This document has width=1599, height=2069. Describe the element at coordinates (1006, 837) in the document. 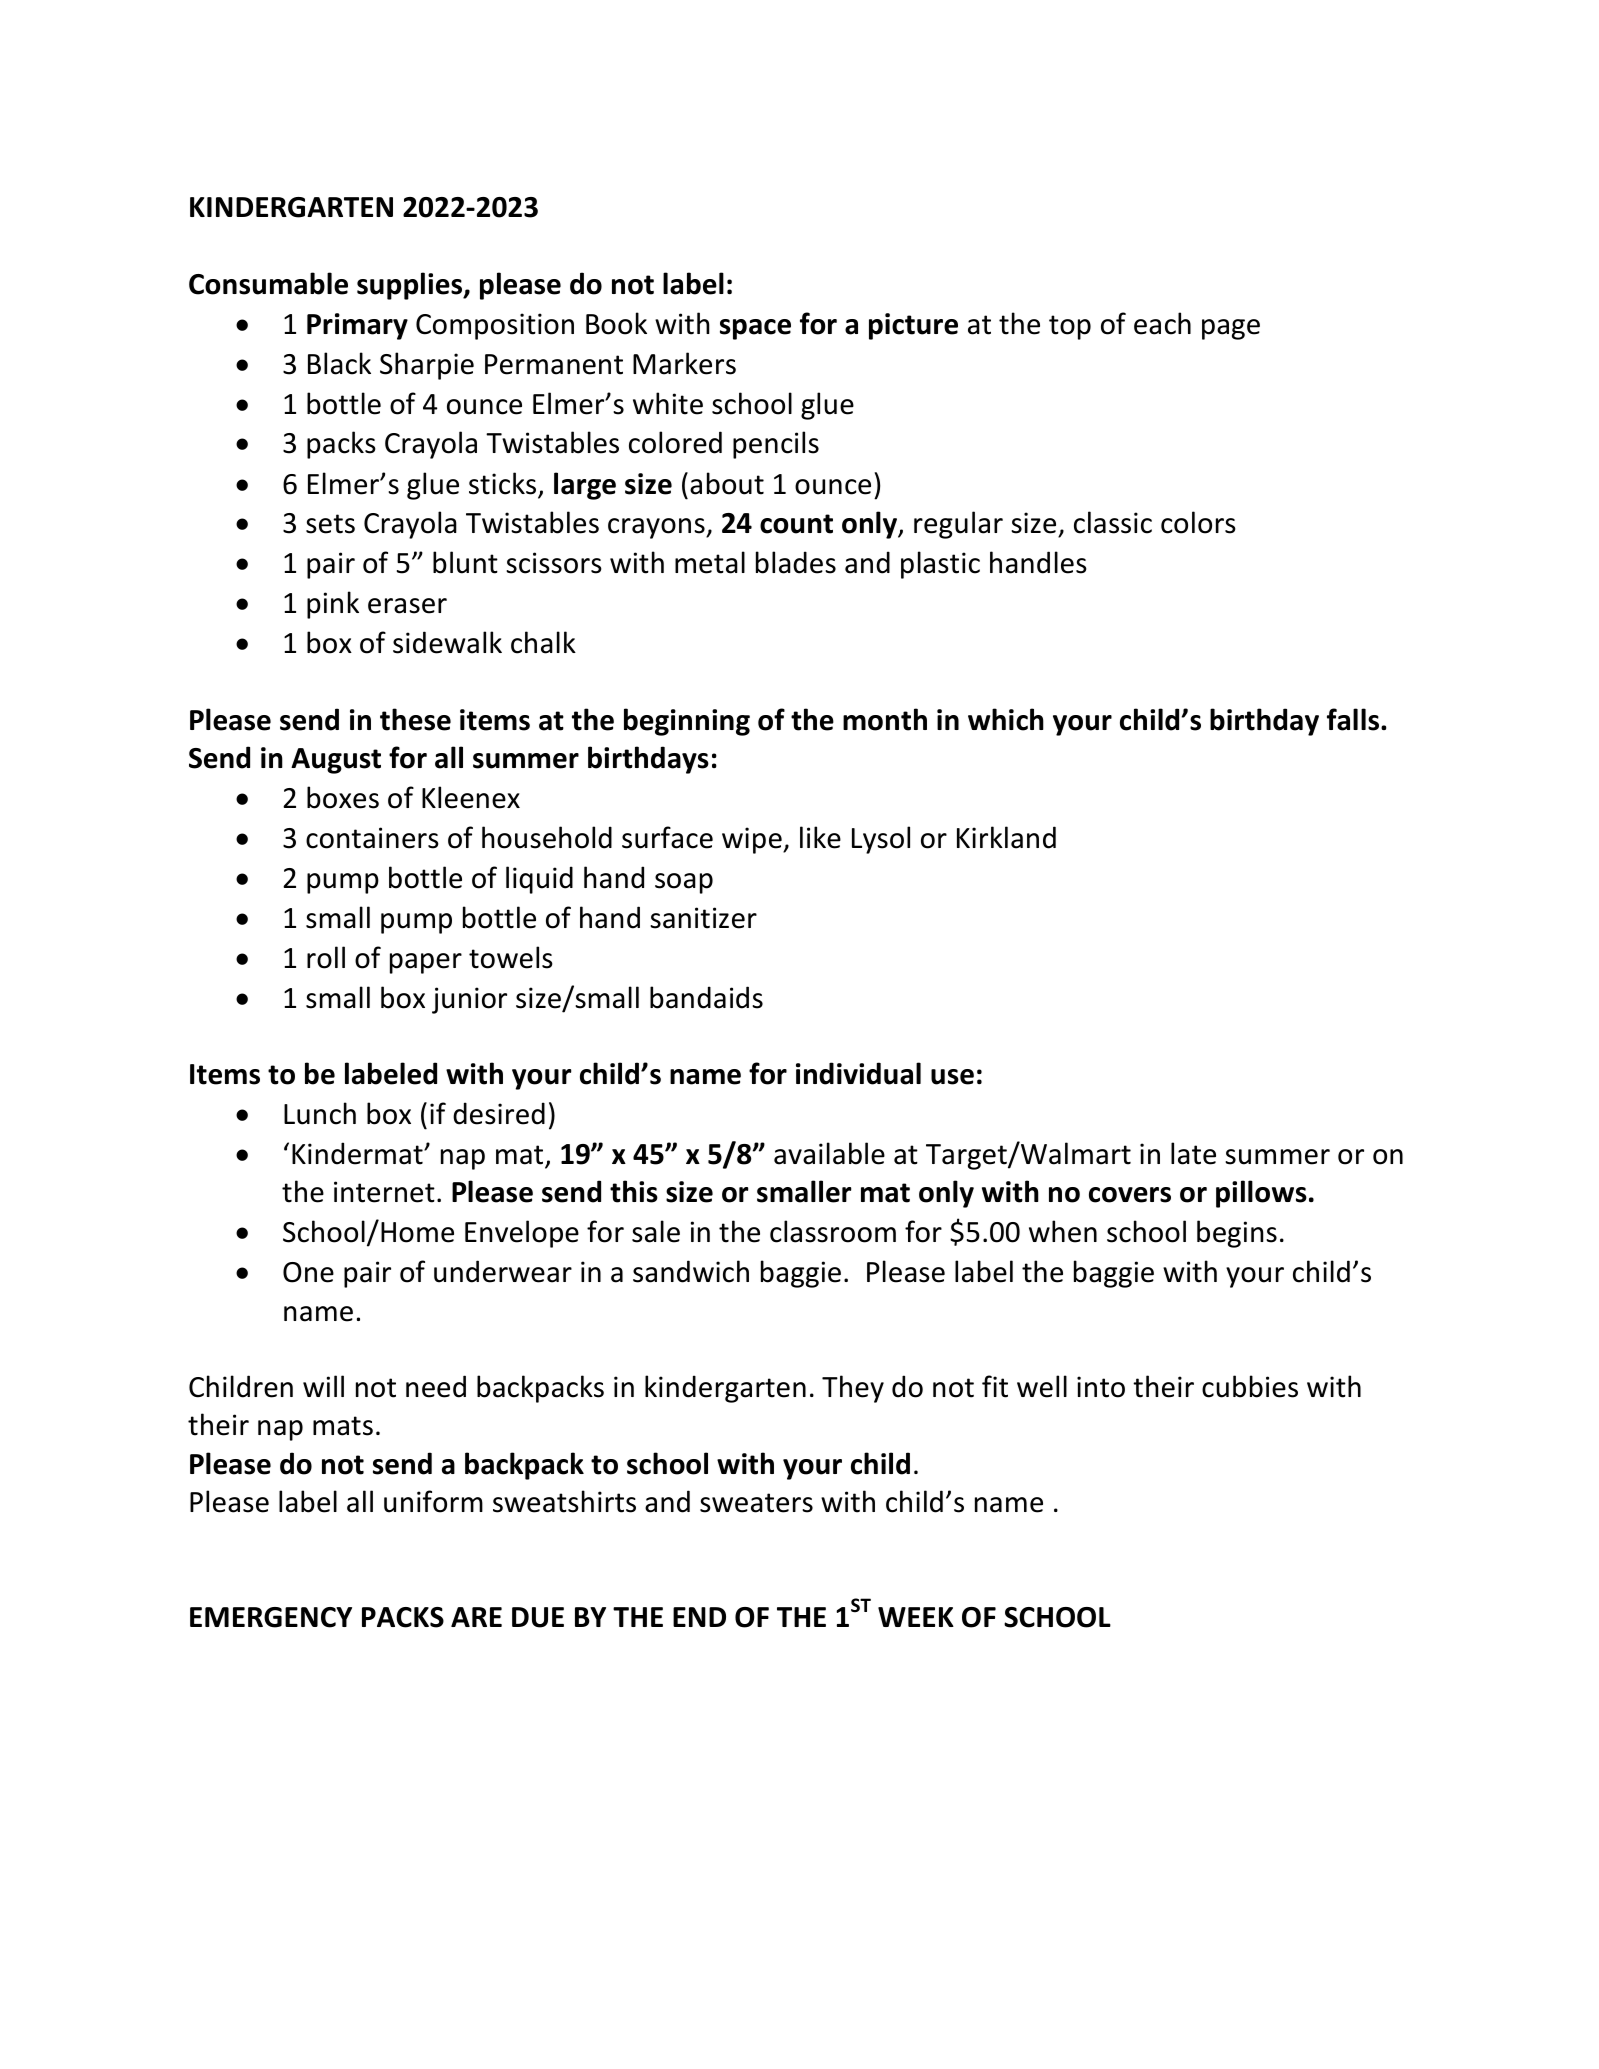

I see `Kirkland` at that location.
